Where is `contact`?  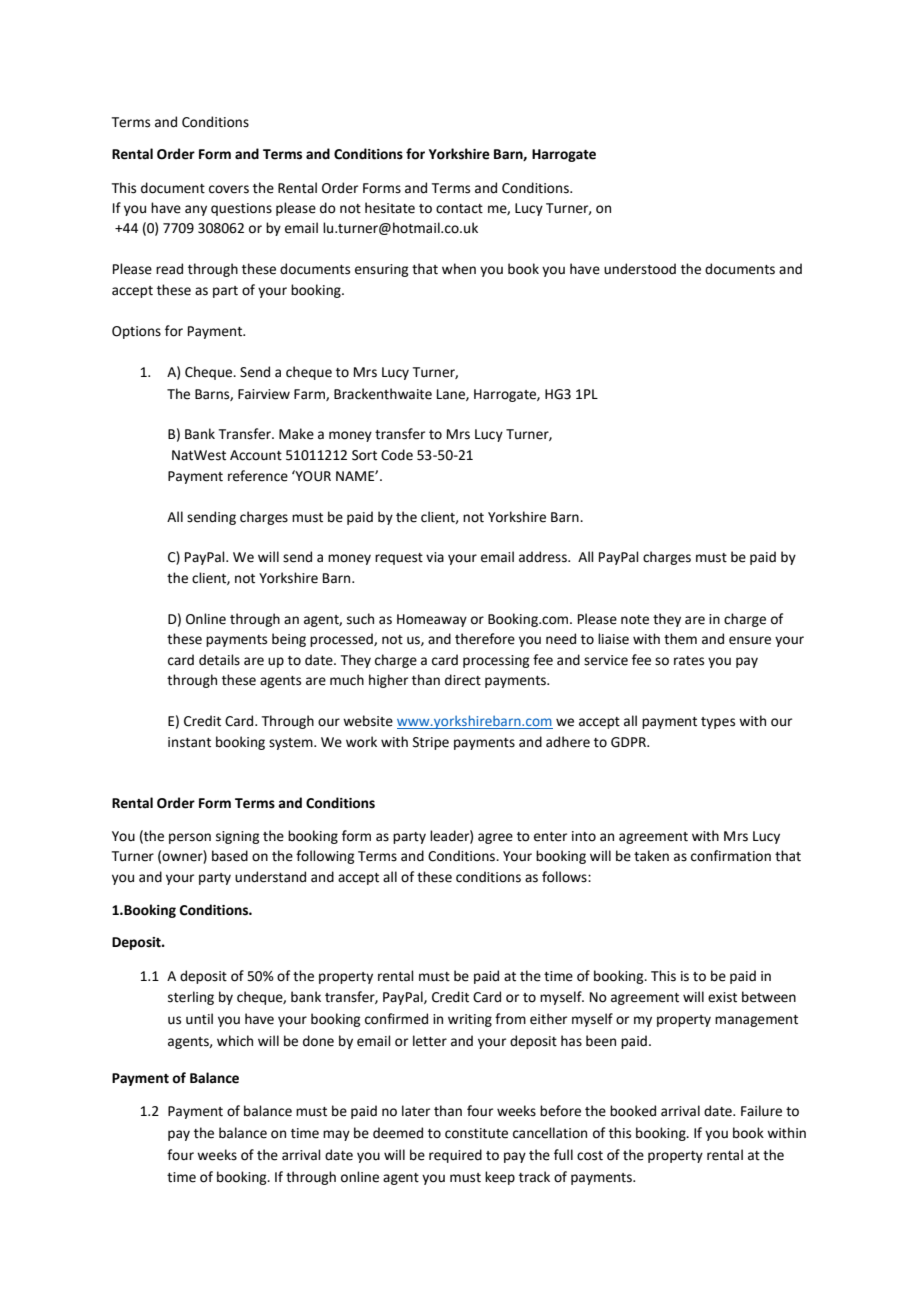 contact is located at coordinates (459, 209).
